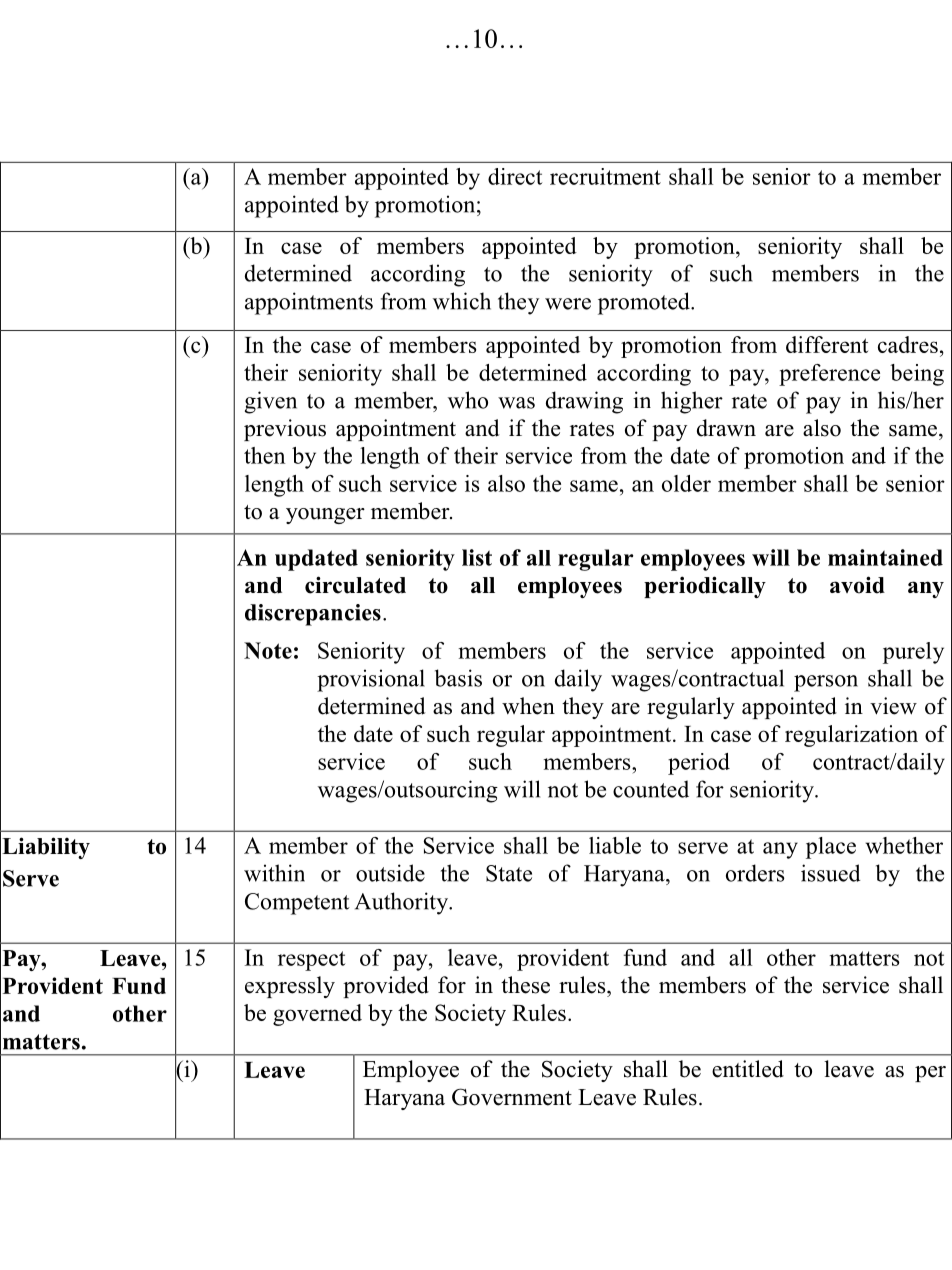 This screenshot has width=952, height=1270. I want to click on older, so click(686, 483).
